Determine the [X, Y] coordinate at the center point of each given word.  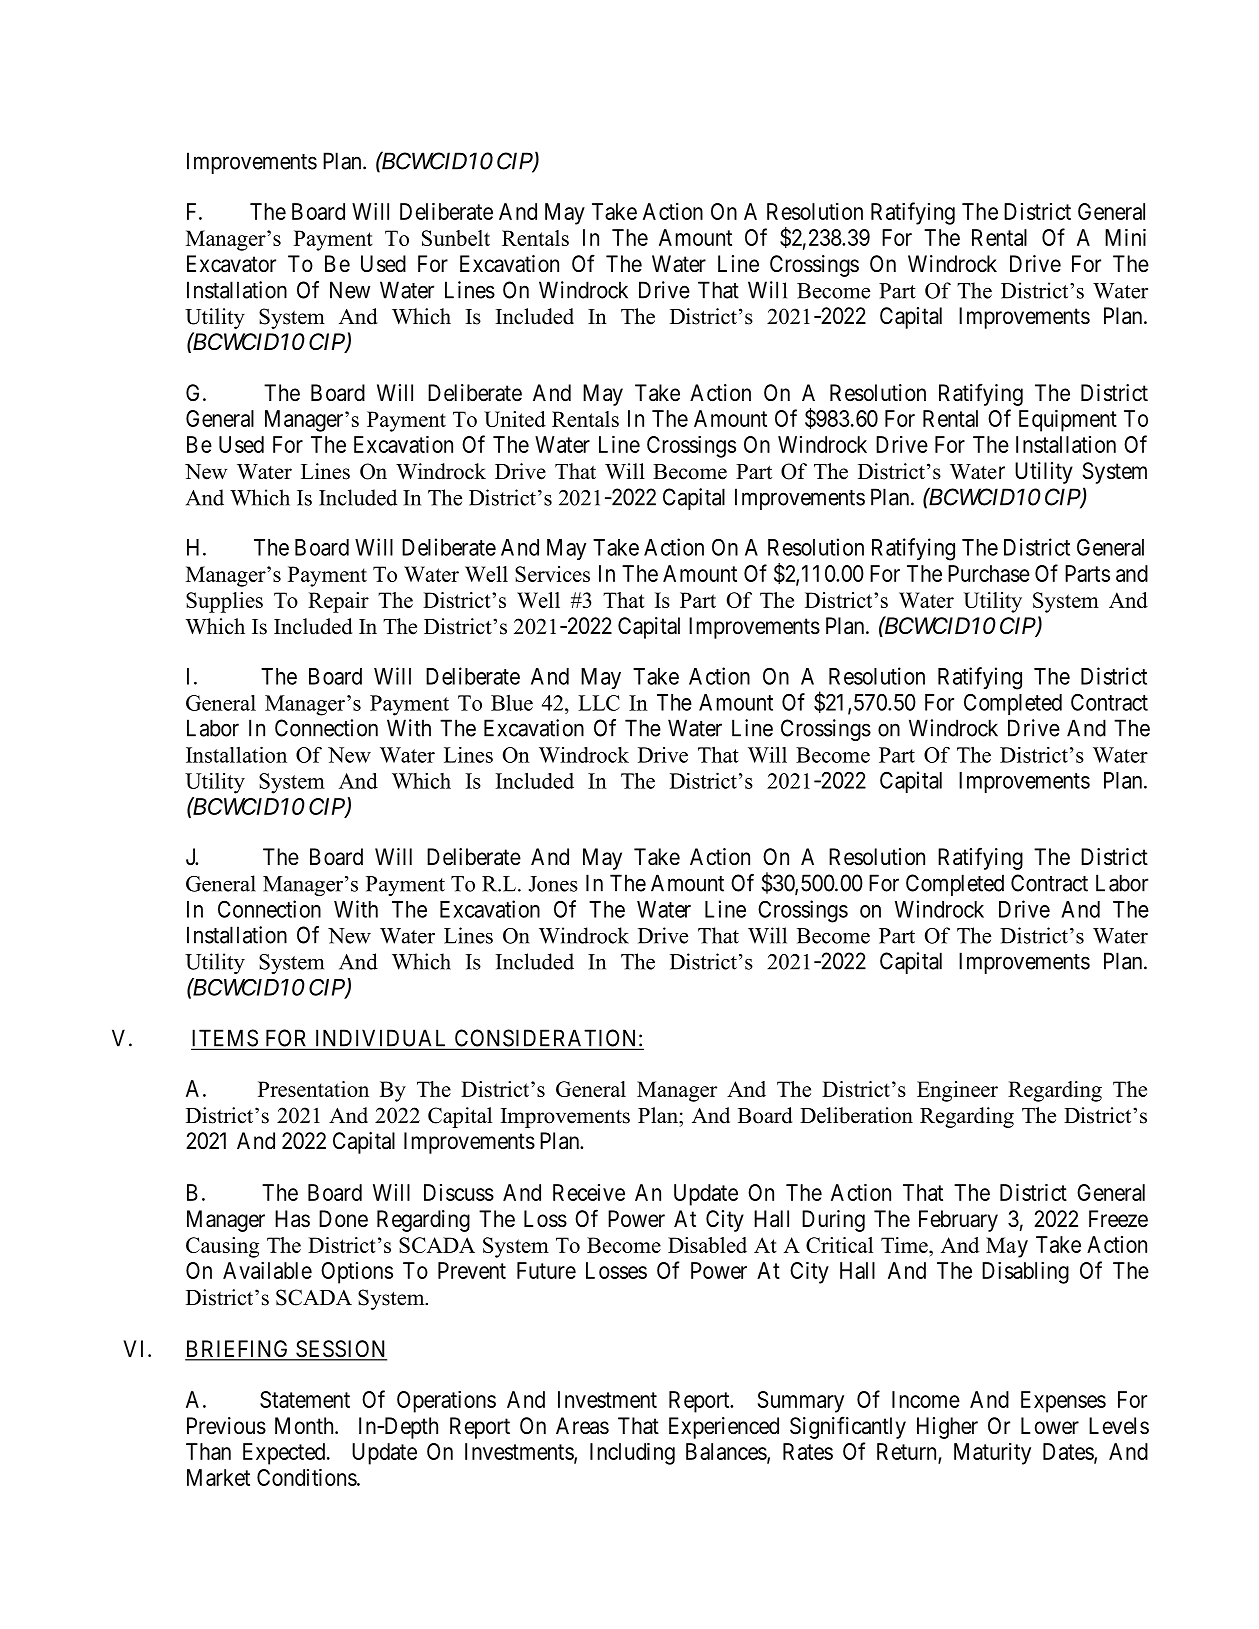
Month [305, 1426]
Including [632, 1453]
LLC [599, 703]
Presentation [313, 1089]
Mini [1125, 237]
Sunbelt [456, 238]
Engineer [957, 1091]
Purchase [989, 573]
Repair [338, 602]
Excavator [231, 264]
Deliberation [856, 1115]
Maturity [992, 1454]
